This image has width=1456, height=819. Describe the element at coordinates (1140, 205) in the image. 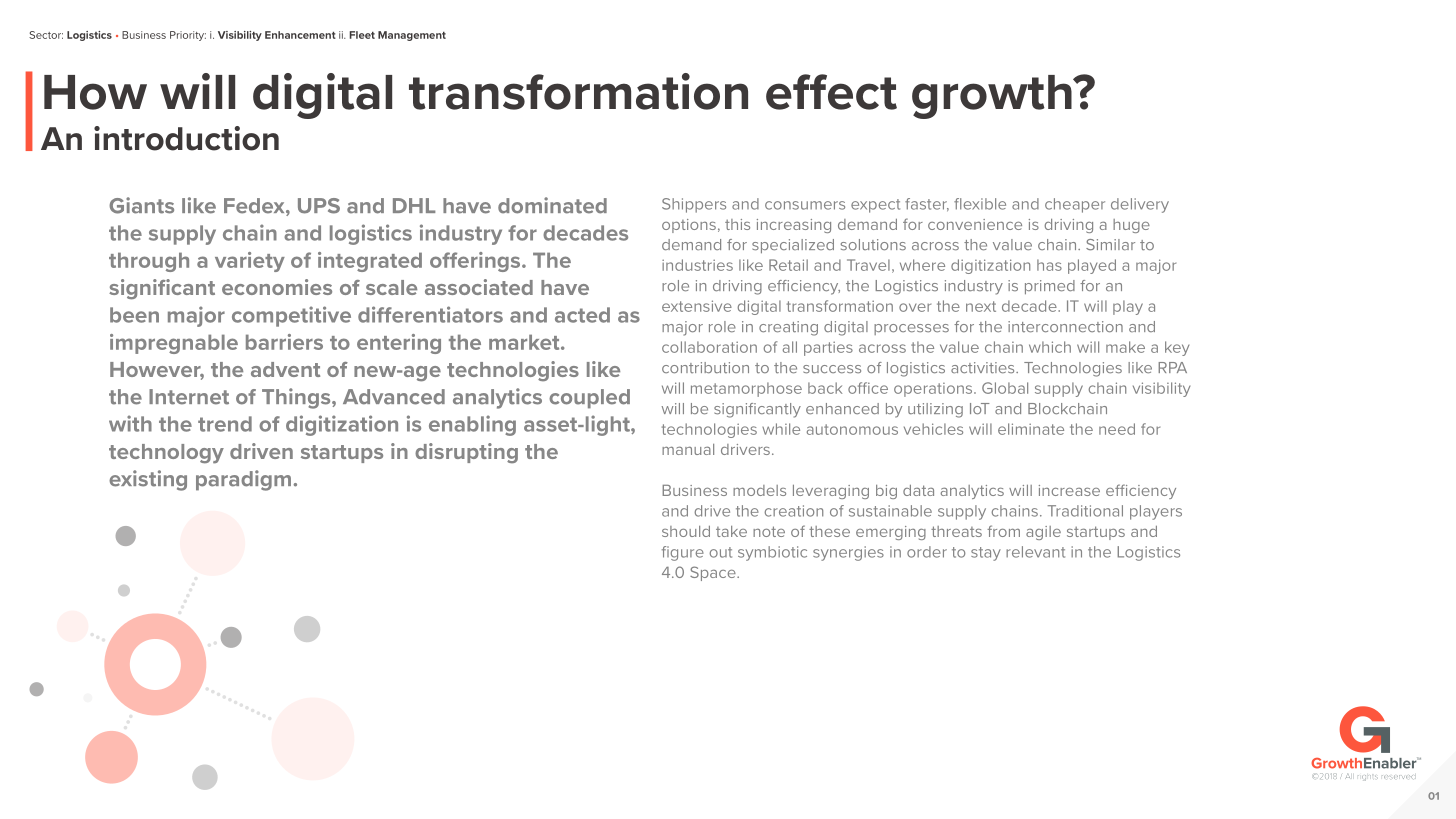

I see `delivery` at that location.
